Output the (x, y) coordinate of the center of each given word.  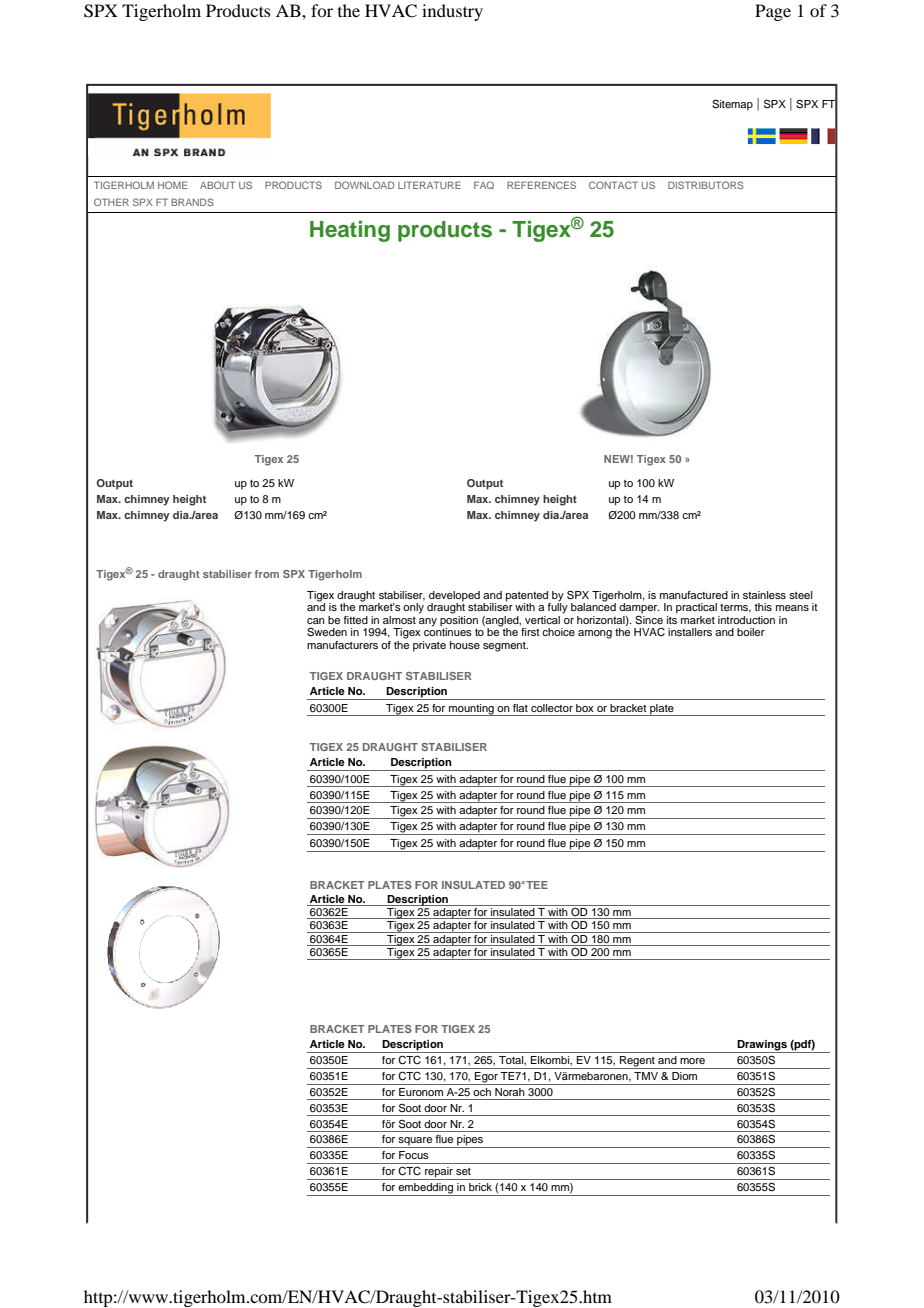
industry (452, 12)
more (692, 1061)
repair (439, 1173)
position (459, 621)
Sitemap (732, 105)
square (415, 1142)
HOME (172, 185)
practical (696, 608)
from (267, 574)
